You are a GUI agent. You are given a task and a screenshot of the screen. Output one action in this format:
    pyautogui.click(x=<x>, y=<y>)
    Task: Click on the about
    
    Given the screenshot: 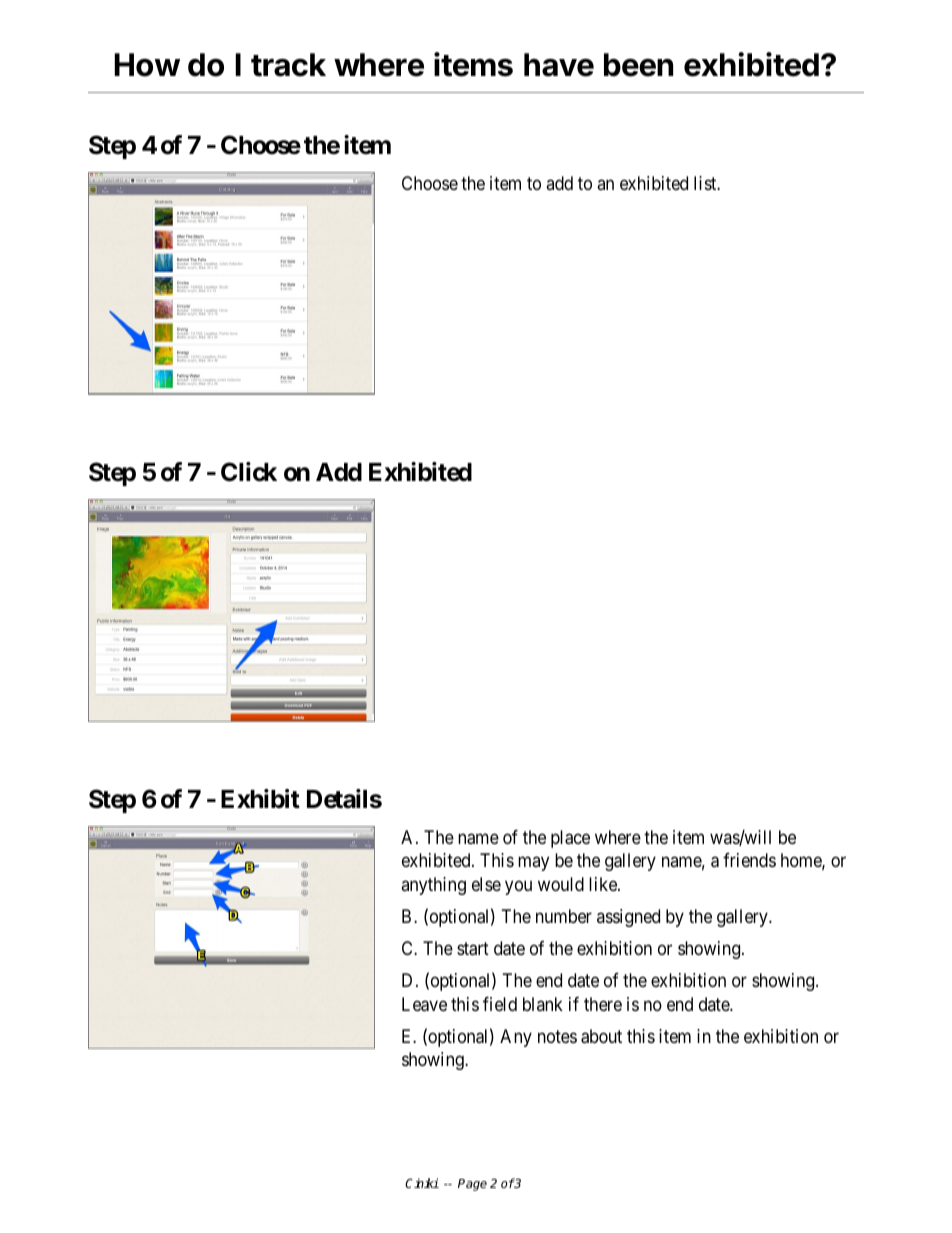 What is the action you would take?
    pyautogui.click(x=601, y=1036)
